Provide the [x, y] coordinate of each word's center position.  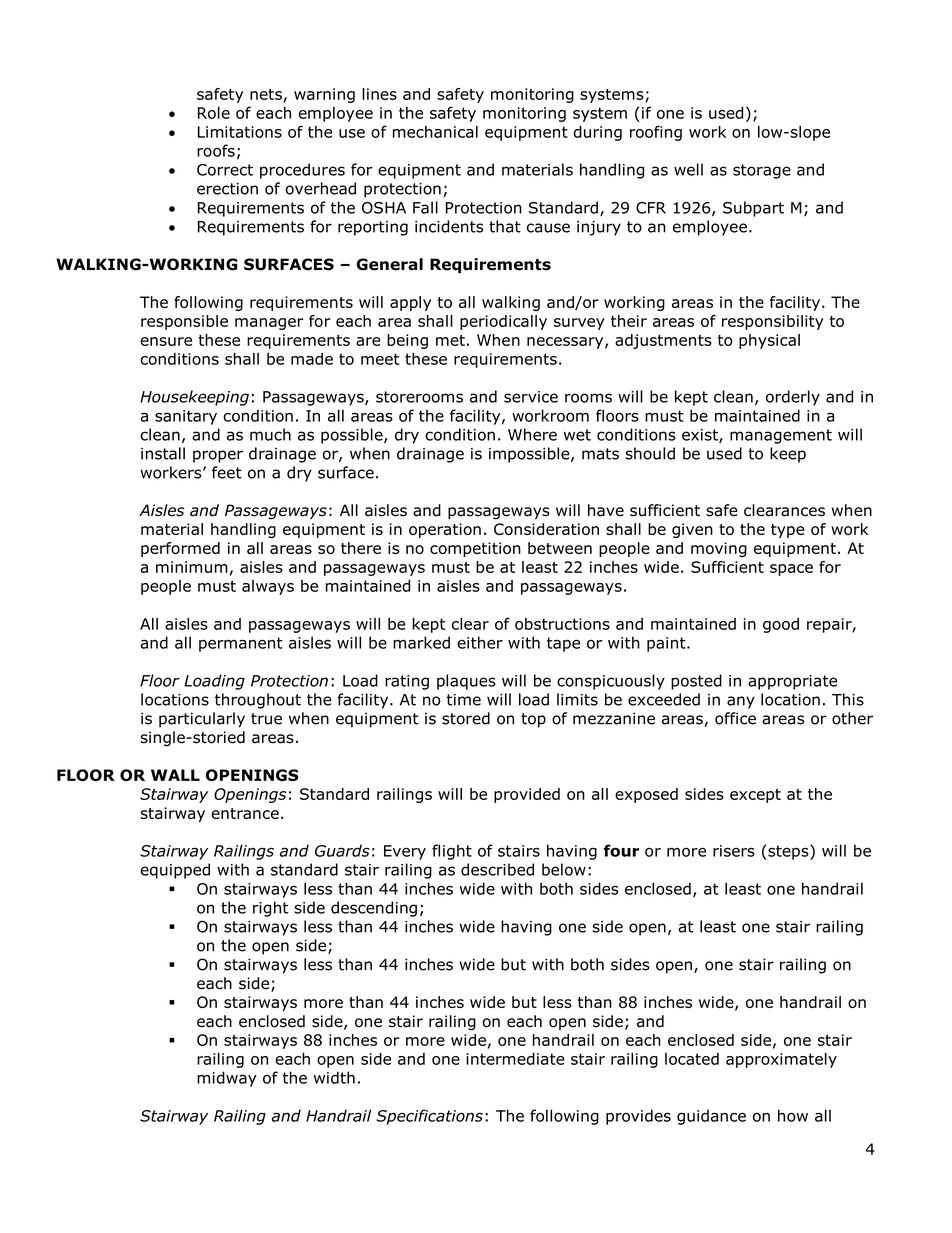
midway [227, 1079]
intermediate [515, 1059]
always [268, 587]
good [781, 625]
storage [762, 171]
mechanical [435, 132]
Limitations [240, 132]
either [480, 642]
